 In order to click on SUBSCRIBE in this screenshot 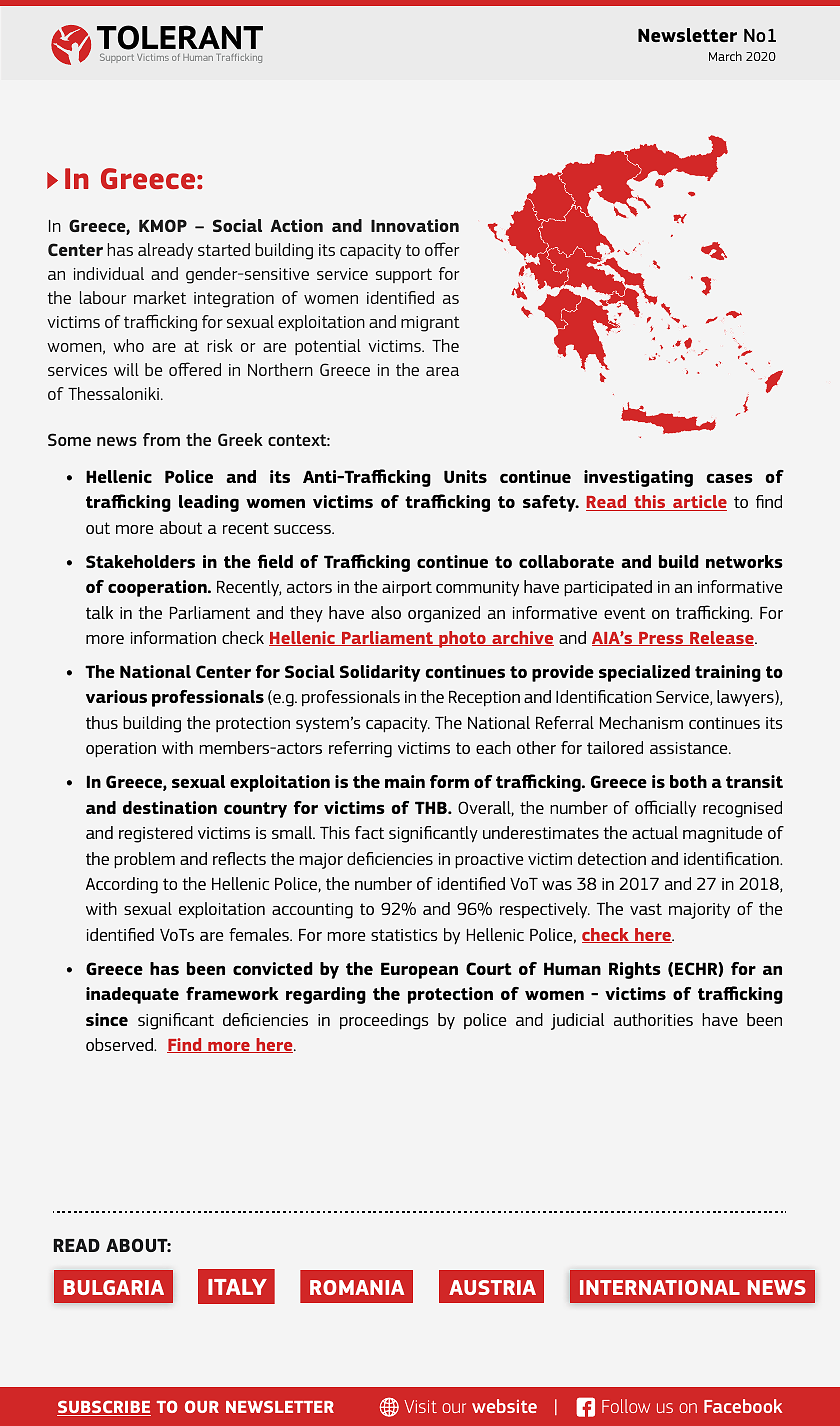, I will do `click(104, 1408)`.
